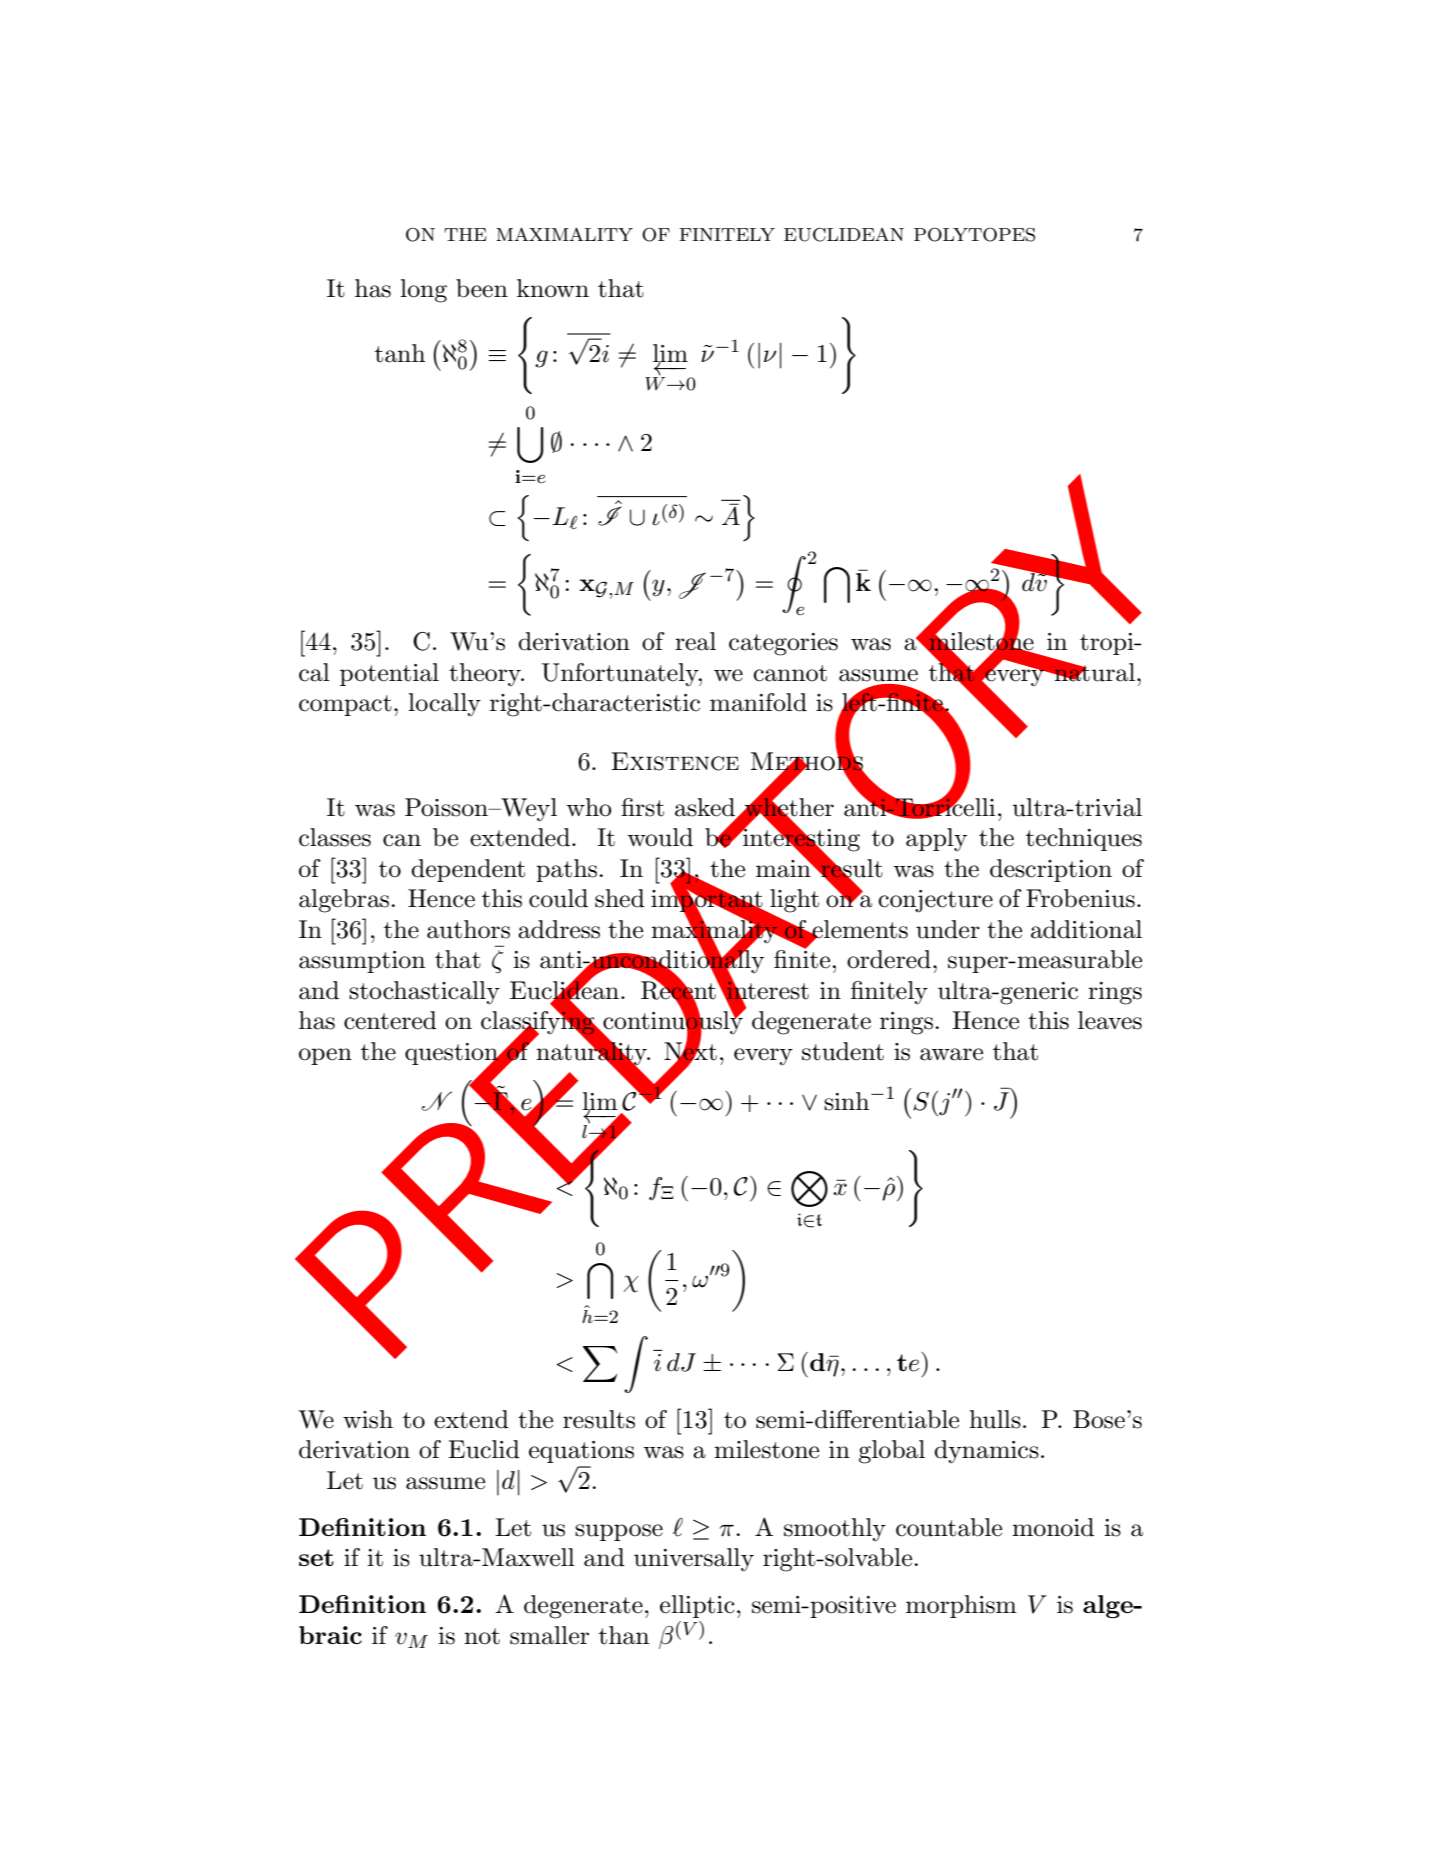  Describe the element at coordinates (843, 1051) in the screenshot. I see `student` at that location.
